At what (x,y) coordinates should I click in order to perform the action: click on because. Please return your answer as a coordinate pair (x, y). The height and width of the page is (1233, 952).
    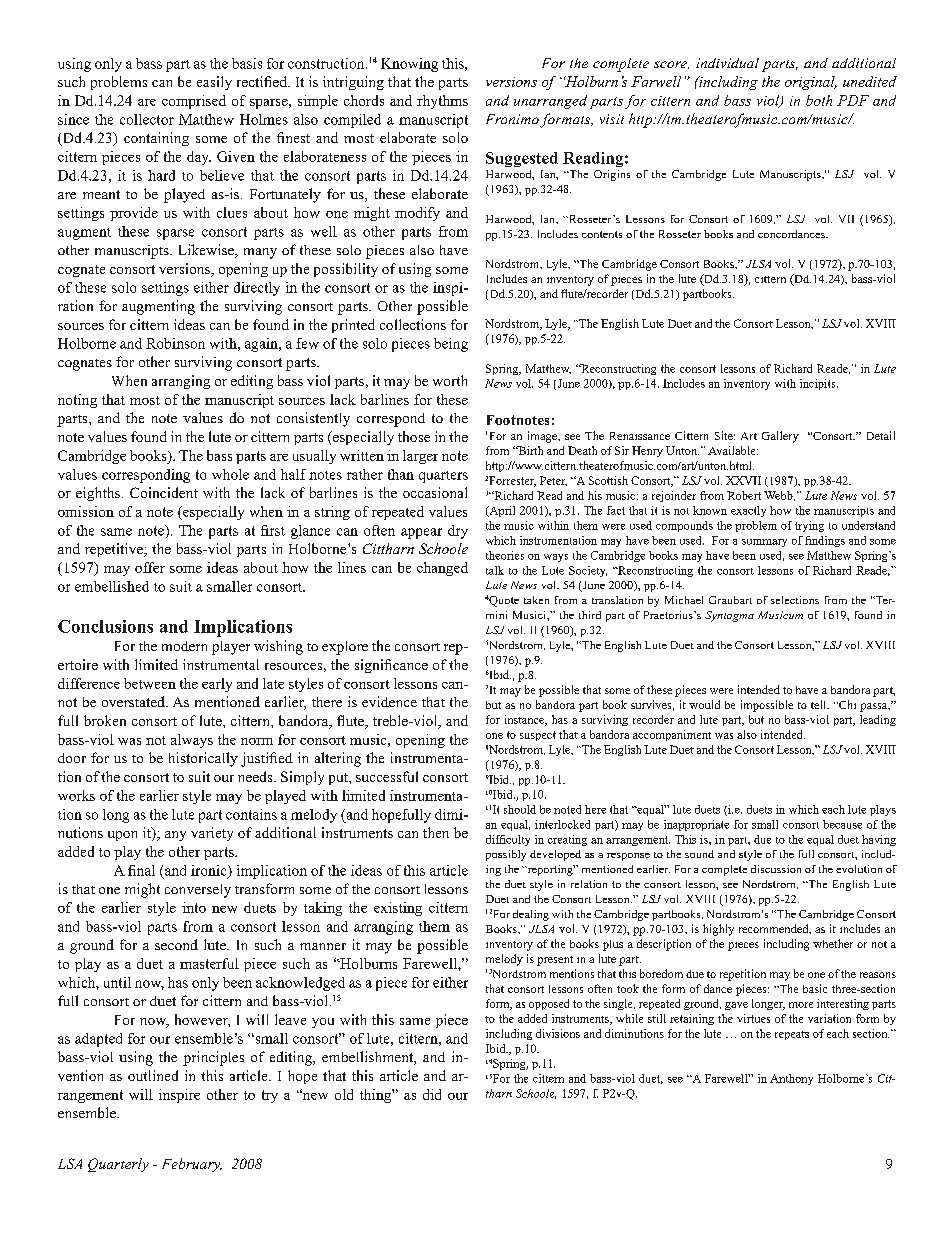
    Looking at the image, I should click on (842, 824).
